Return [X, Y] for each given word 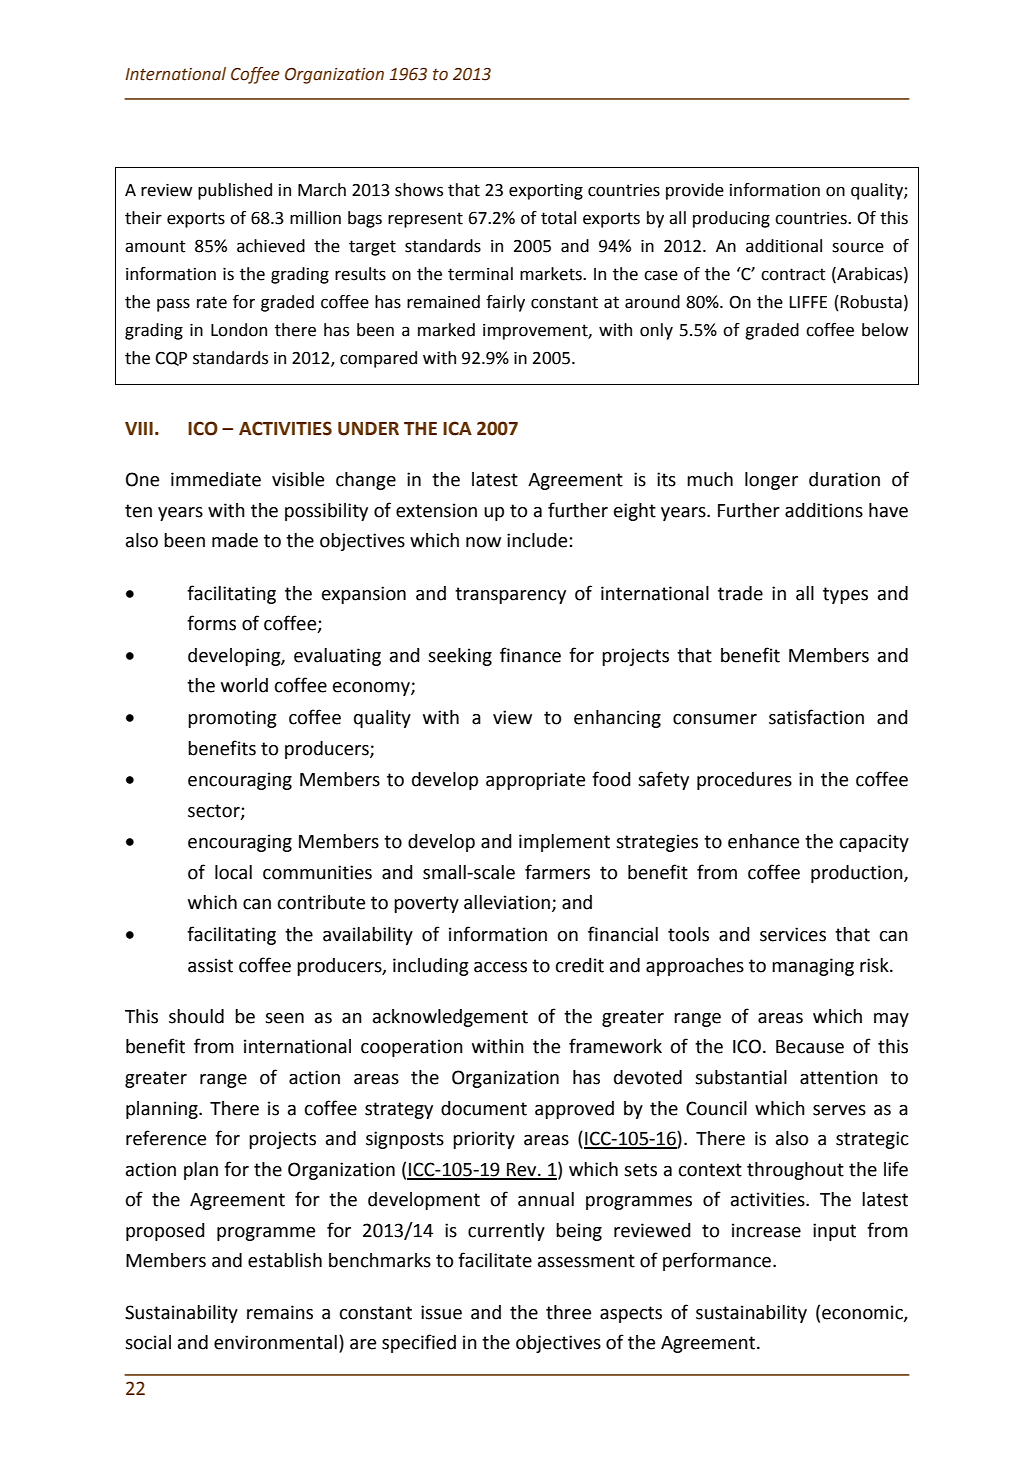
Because [810, 1047]
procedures [744, 781]
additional [784, 246]
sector [215, 811]
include [538, 540]
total [558, 218]
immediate [216, 479]
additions [824, 510]
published [235, 191]
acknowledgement [450, 1018]
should [196, 1016]
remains [280, 1312]
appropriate [535, 781]
